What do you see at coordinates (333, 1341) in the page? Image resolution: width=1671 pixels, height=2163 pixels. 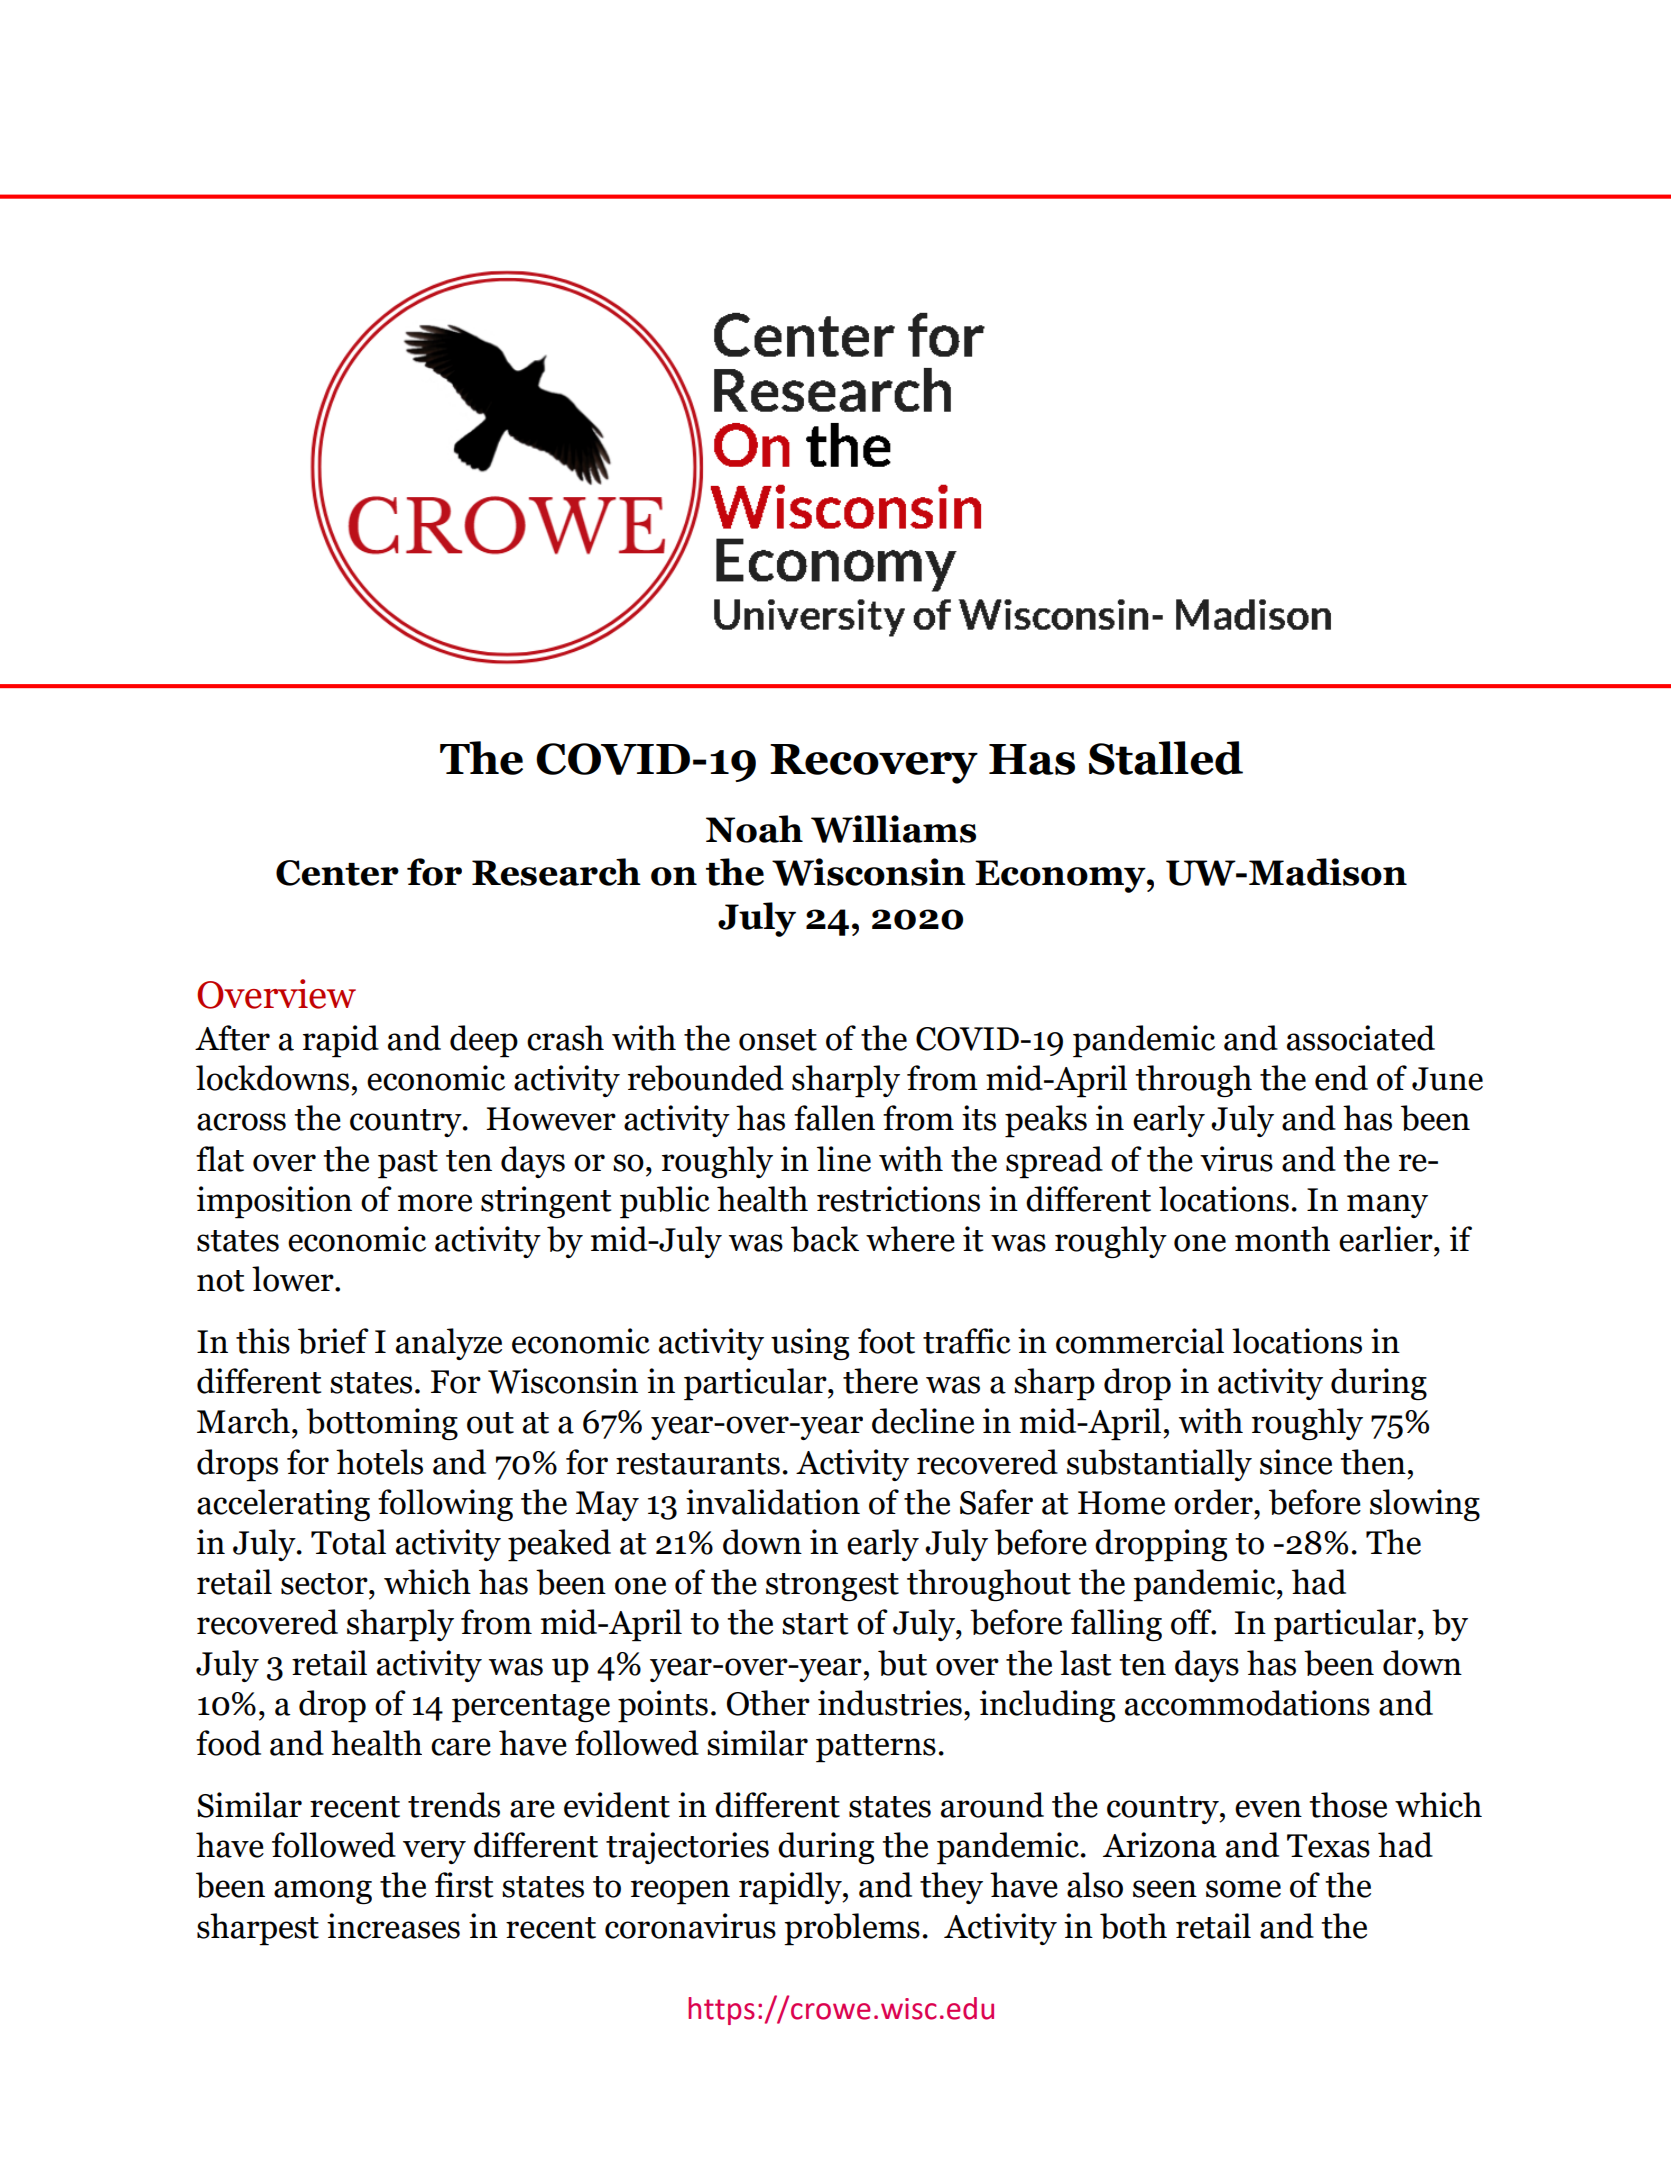 I see `brief` at bounding box center [333, 1341].
